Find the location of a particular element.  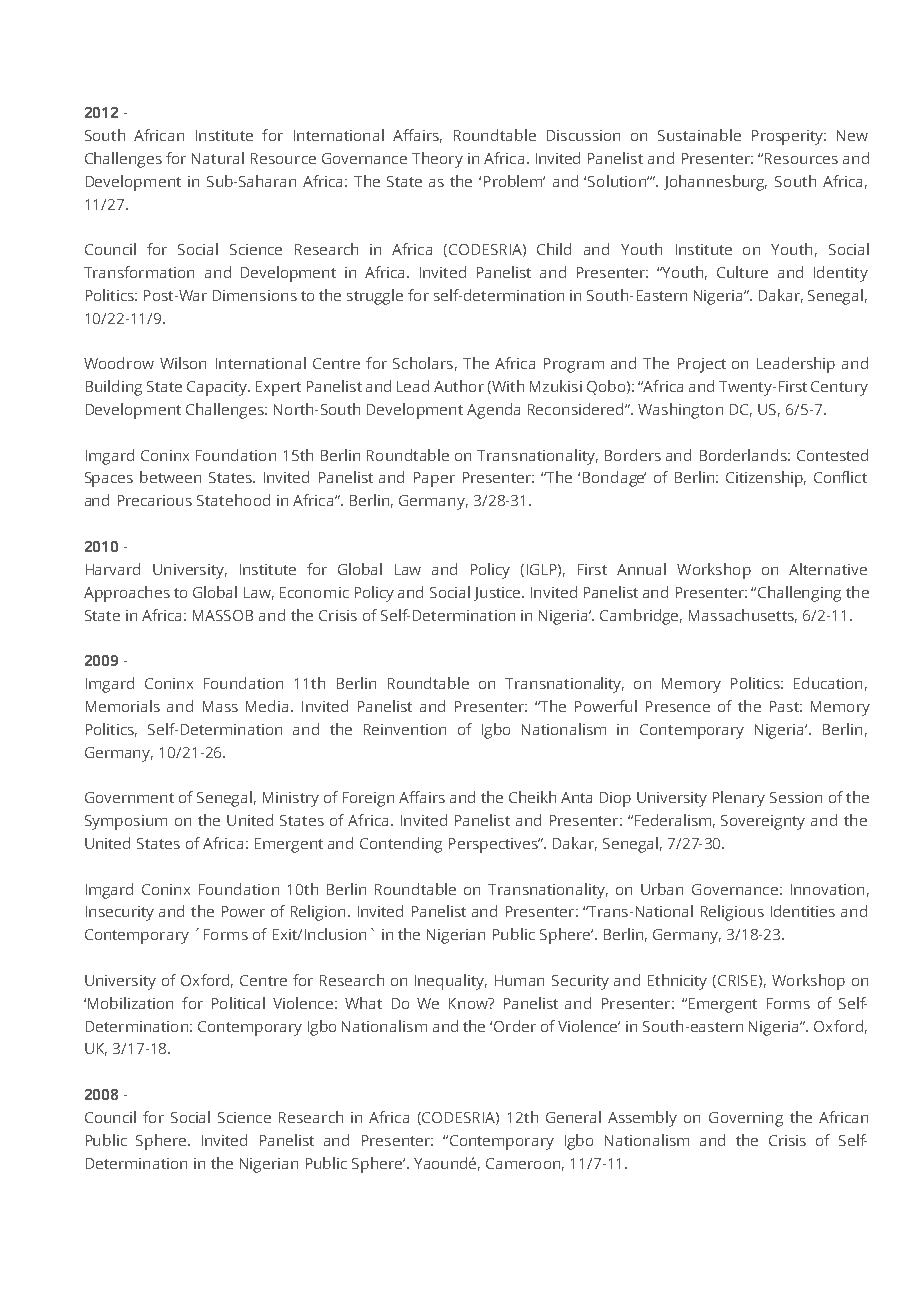

Government is located at coordinates (129, 797).
